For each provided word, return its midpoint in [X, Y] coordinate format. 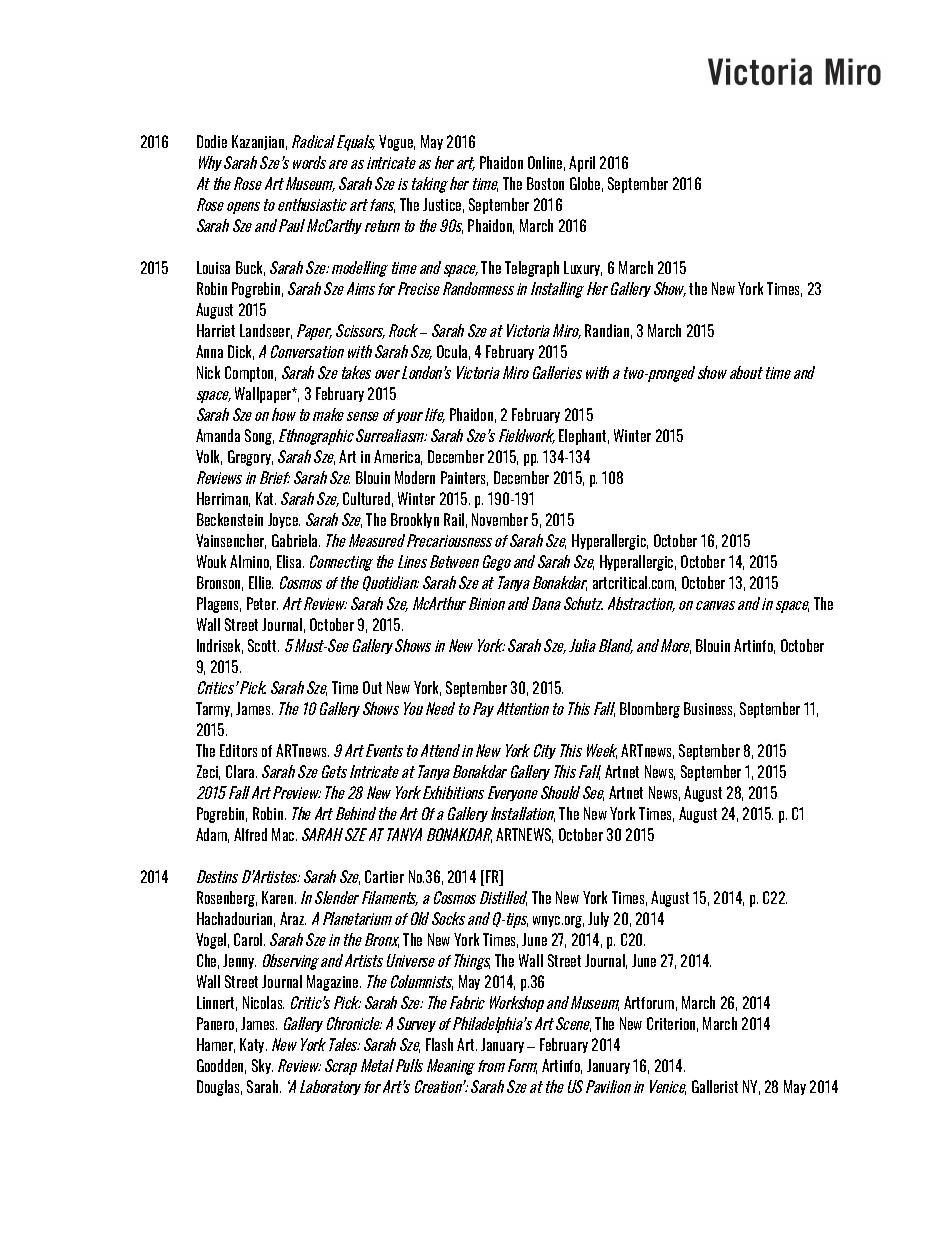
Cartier [384, 876]
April [582, 164]
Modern [415, 477]
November [500, 519]
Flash [439, 1044]
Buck [250, 268]
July [598, 919]
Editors [238, 750]
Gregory [250, 458]
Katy [253, 1045]
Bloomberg [650, 710]
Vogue [397, 143]
